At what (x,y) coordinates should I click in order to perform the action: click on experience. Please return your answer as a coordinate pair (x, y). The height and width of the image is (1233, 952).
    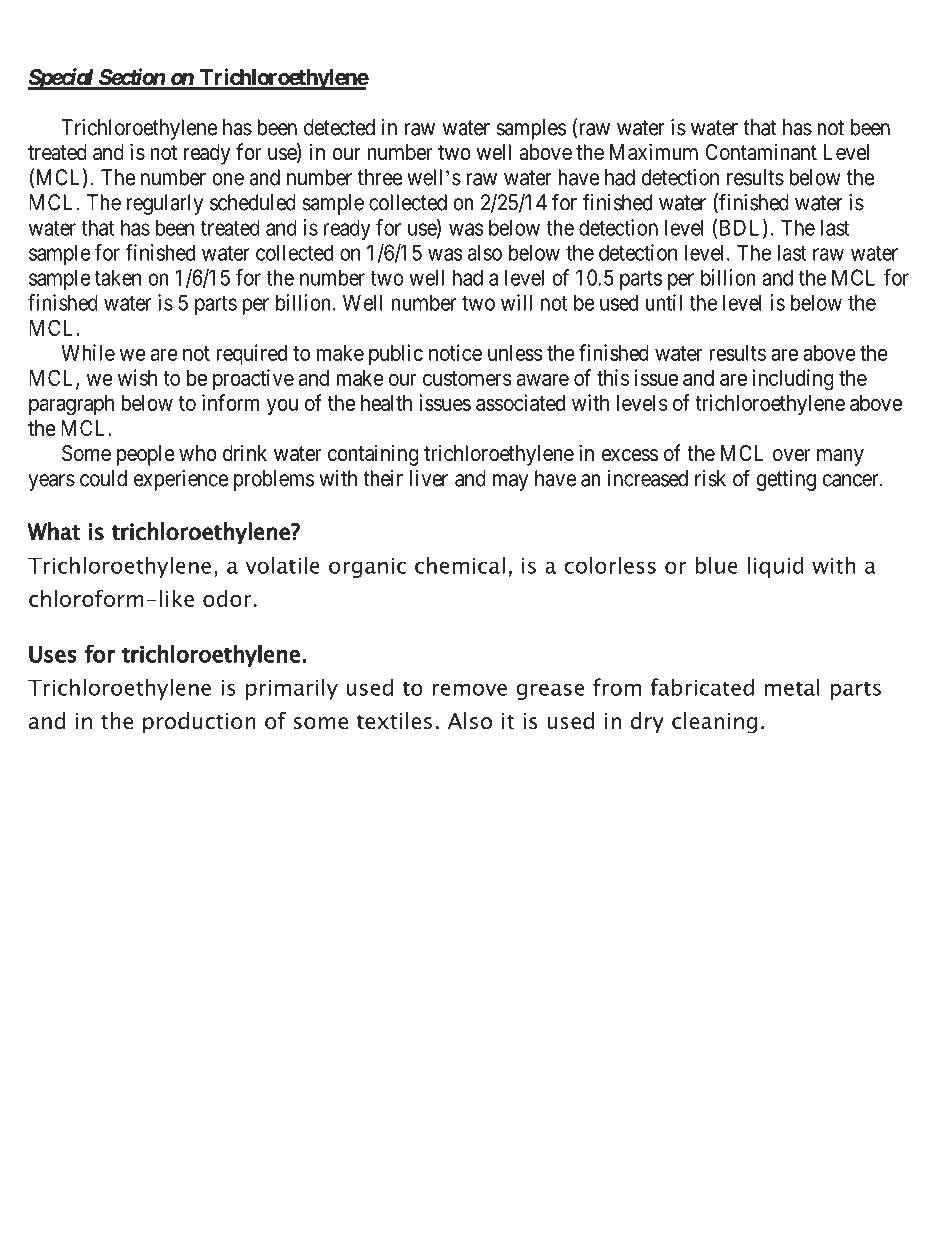
    Looking at the image, I should click on (181, 480).
